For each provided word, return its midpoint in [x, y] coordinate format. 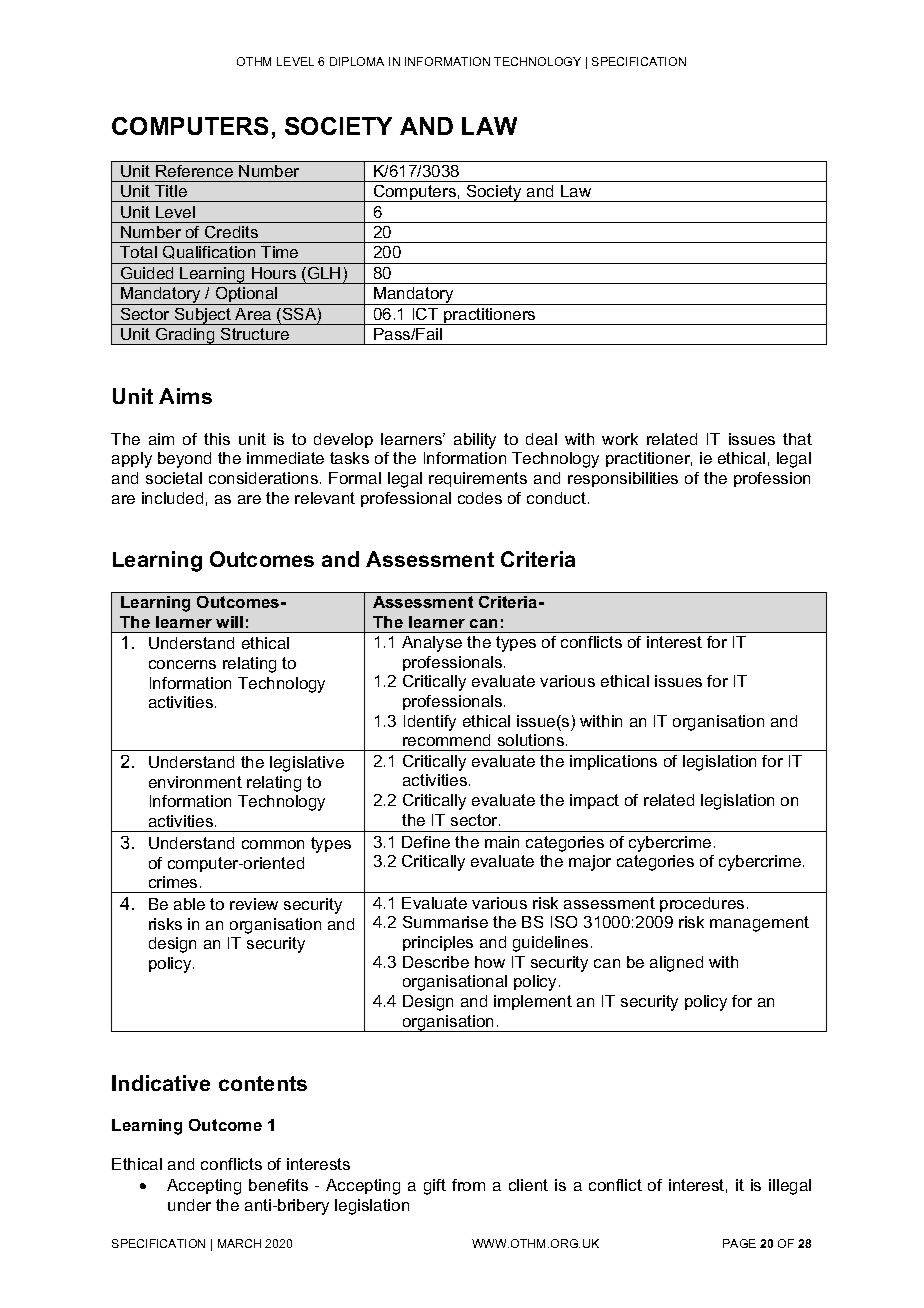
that [797, 439]
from [468, 1185]
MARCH [239, 1243]
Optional [246, 296]
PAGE [739, 1243]
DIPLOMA [357, 61]
